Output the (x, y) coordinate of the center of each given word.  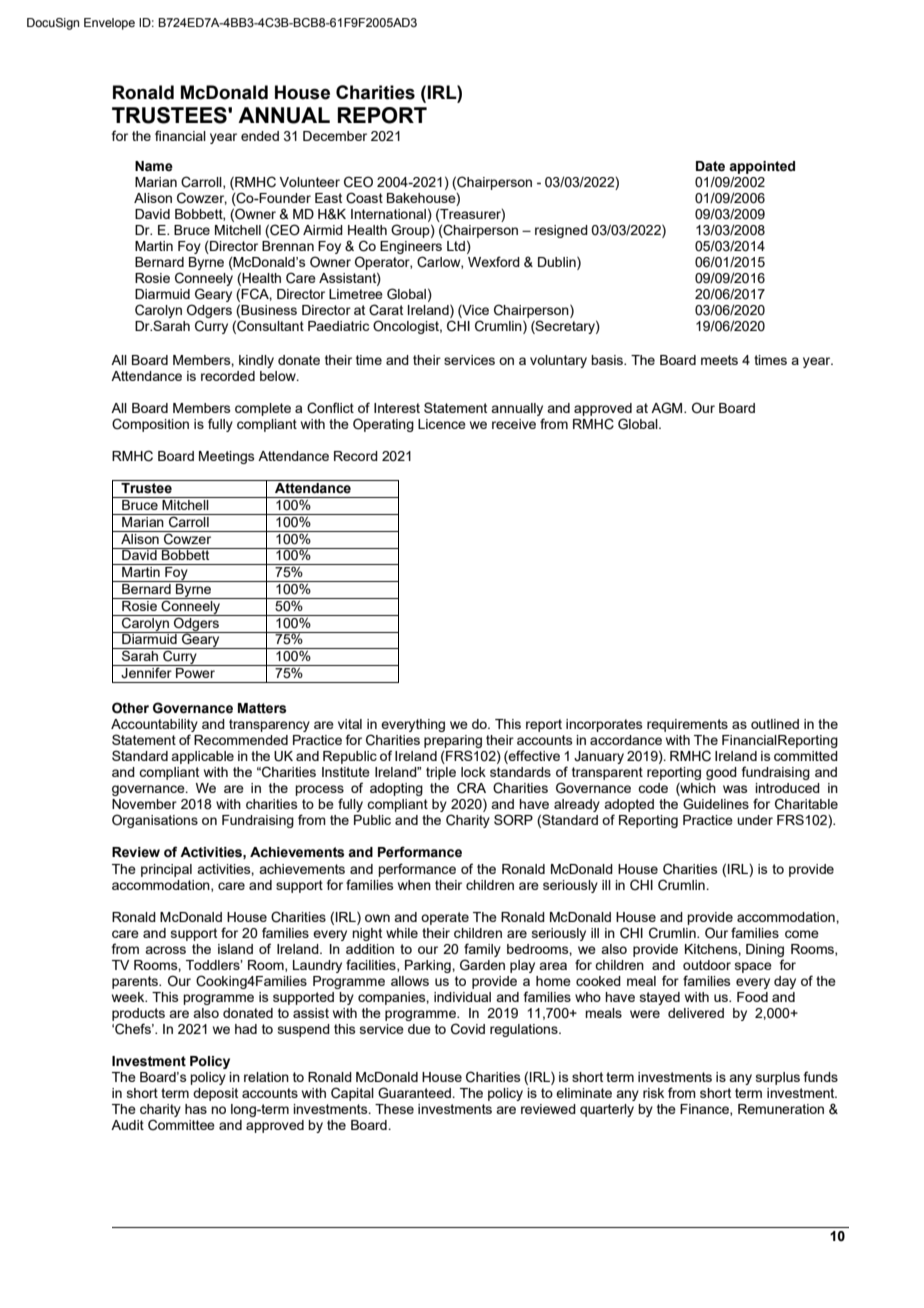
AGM (668, 408)
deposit (215, 1094)
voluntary (558, 361)
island (235, 949)
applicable (202, 757)
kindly (256, 361)
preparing (453, 741)
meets (719, 360)
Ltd (456, 246)
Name (154, 166)
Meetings (227, 457)
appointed (762, 167)
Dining (765, 950)
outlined (775, 724)
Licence (442, 424)
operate (445, 918)
